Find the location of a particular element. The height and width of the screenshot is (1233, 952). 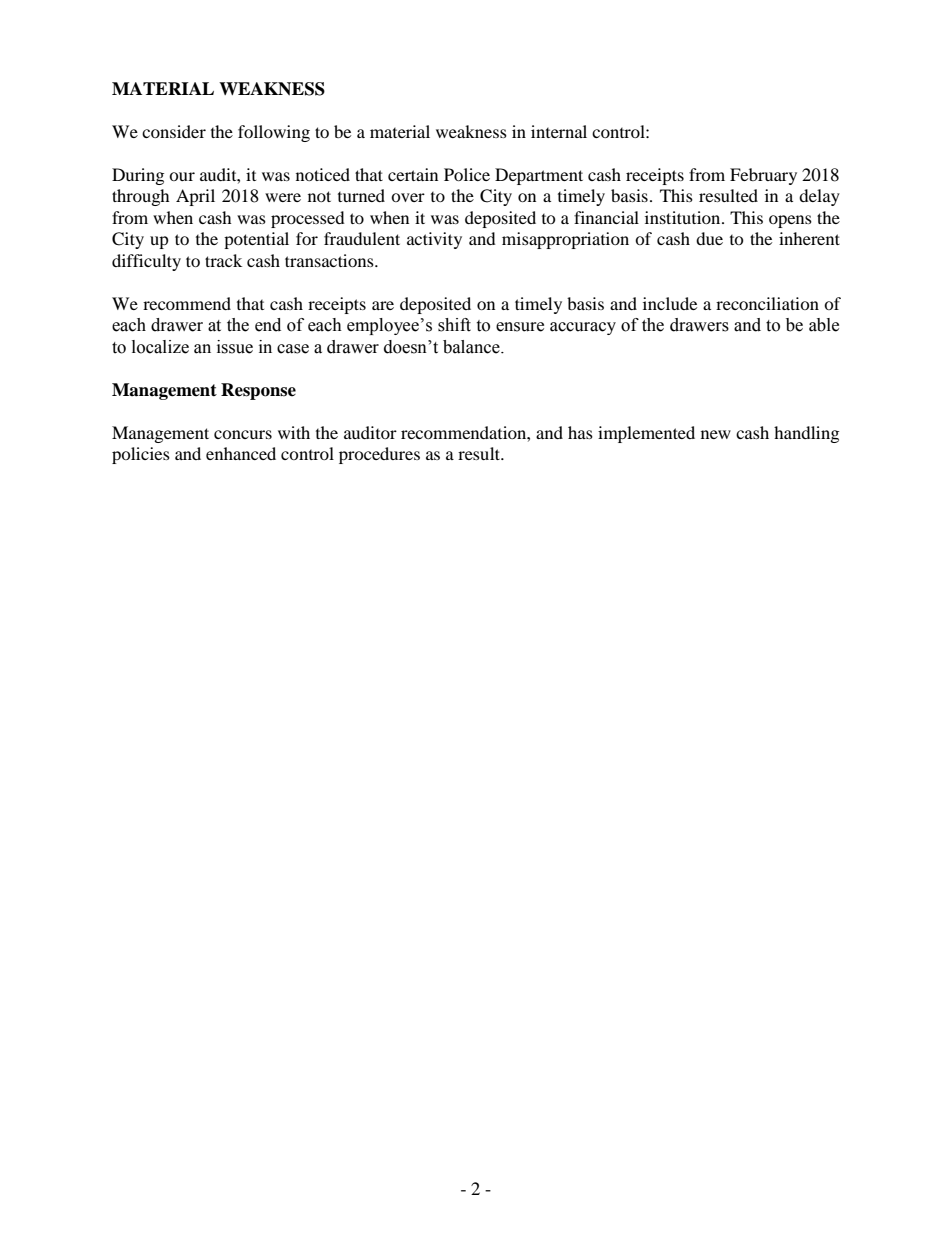

track is located at coordinates (223, 260).
